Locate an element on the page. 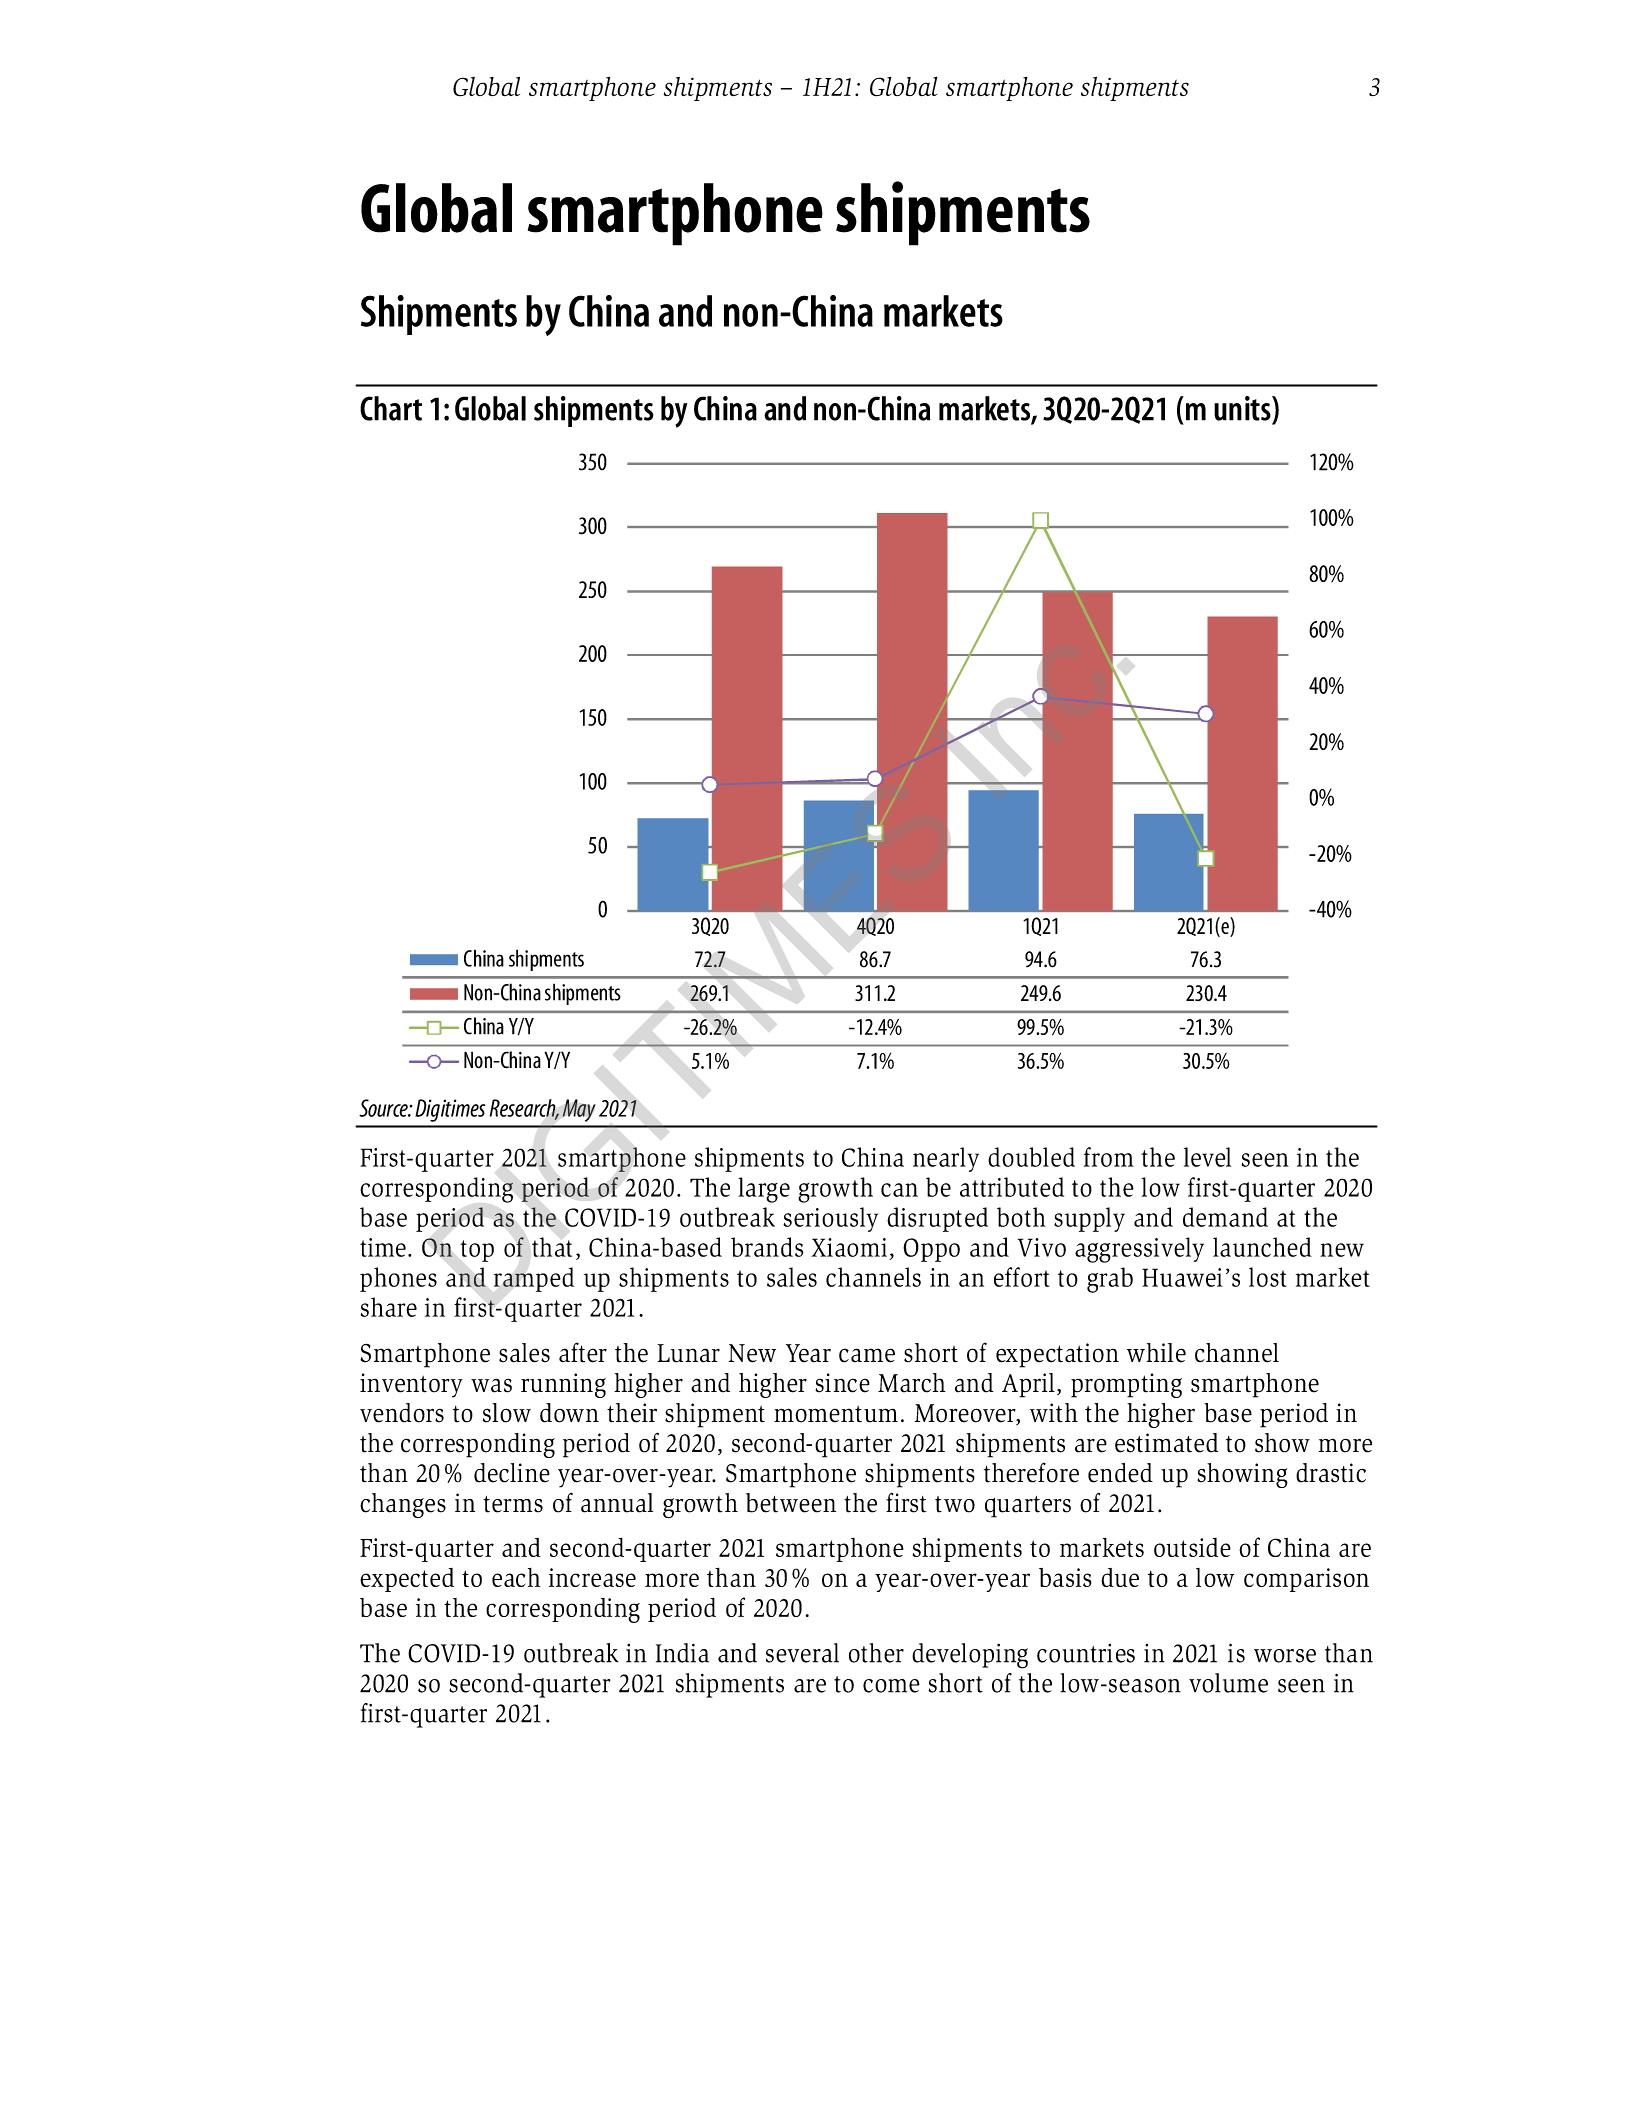 The height and width of the document is (2108, 1629). came is located at coordinates (867, 1355).
